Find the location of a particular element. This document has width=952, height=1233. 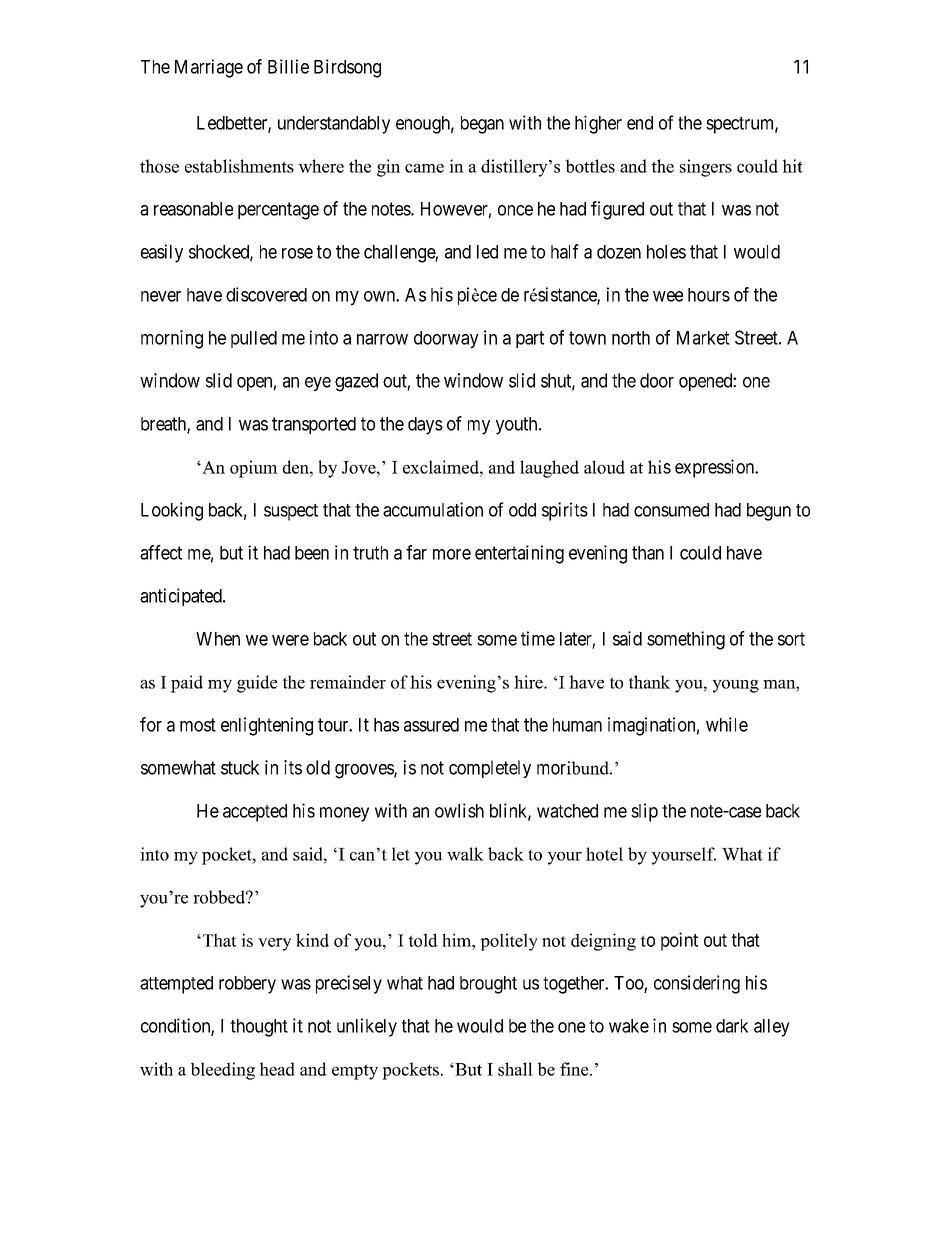

opium is located at coordinates (254, 469).
